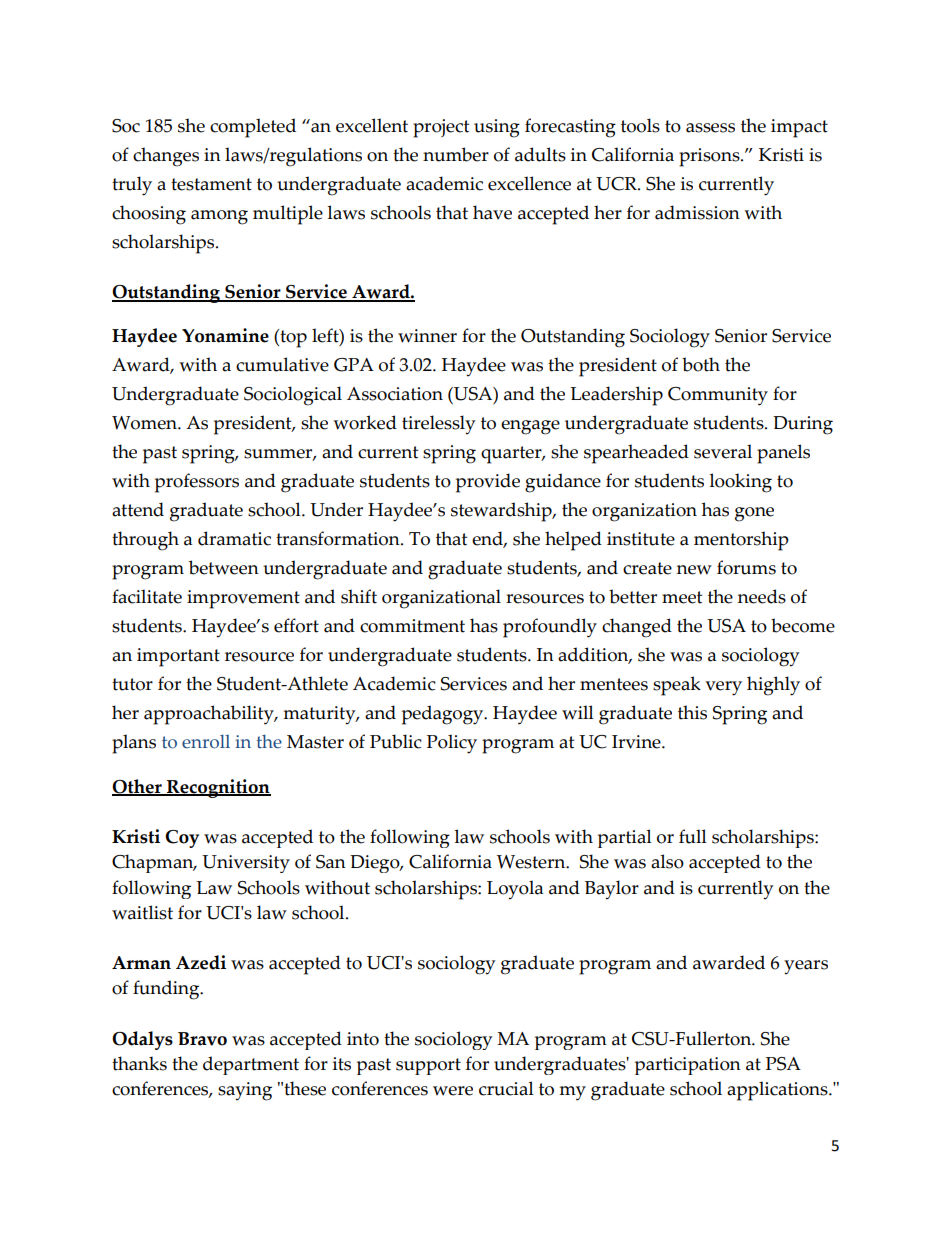  Describe the element at coordinates (202, 1039) in the screenshot. I see `Bravo` at that location.
